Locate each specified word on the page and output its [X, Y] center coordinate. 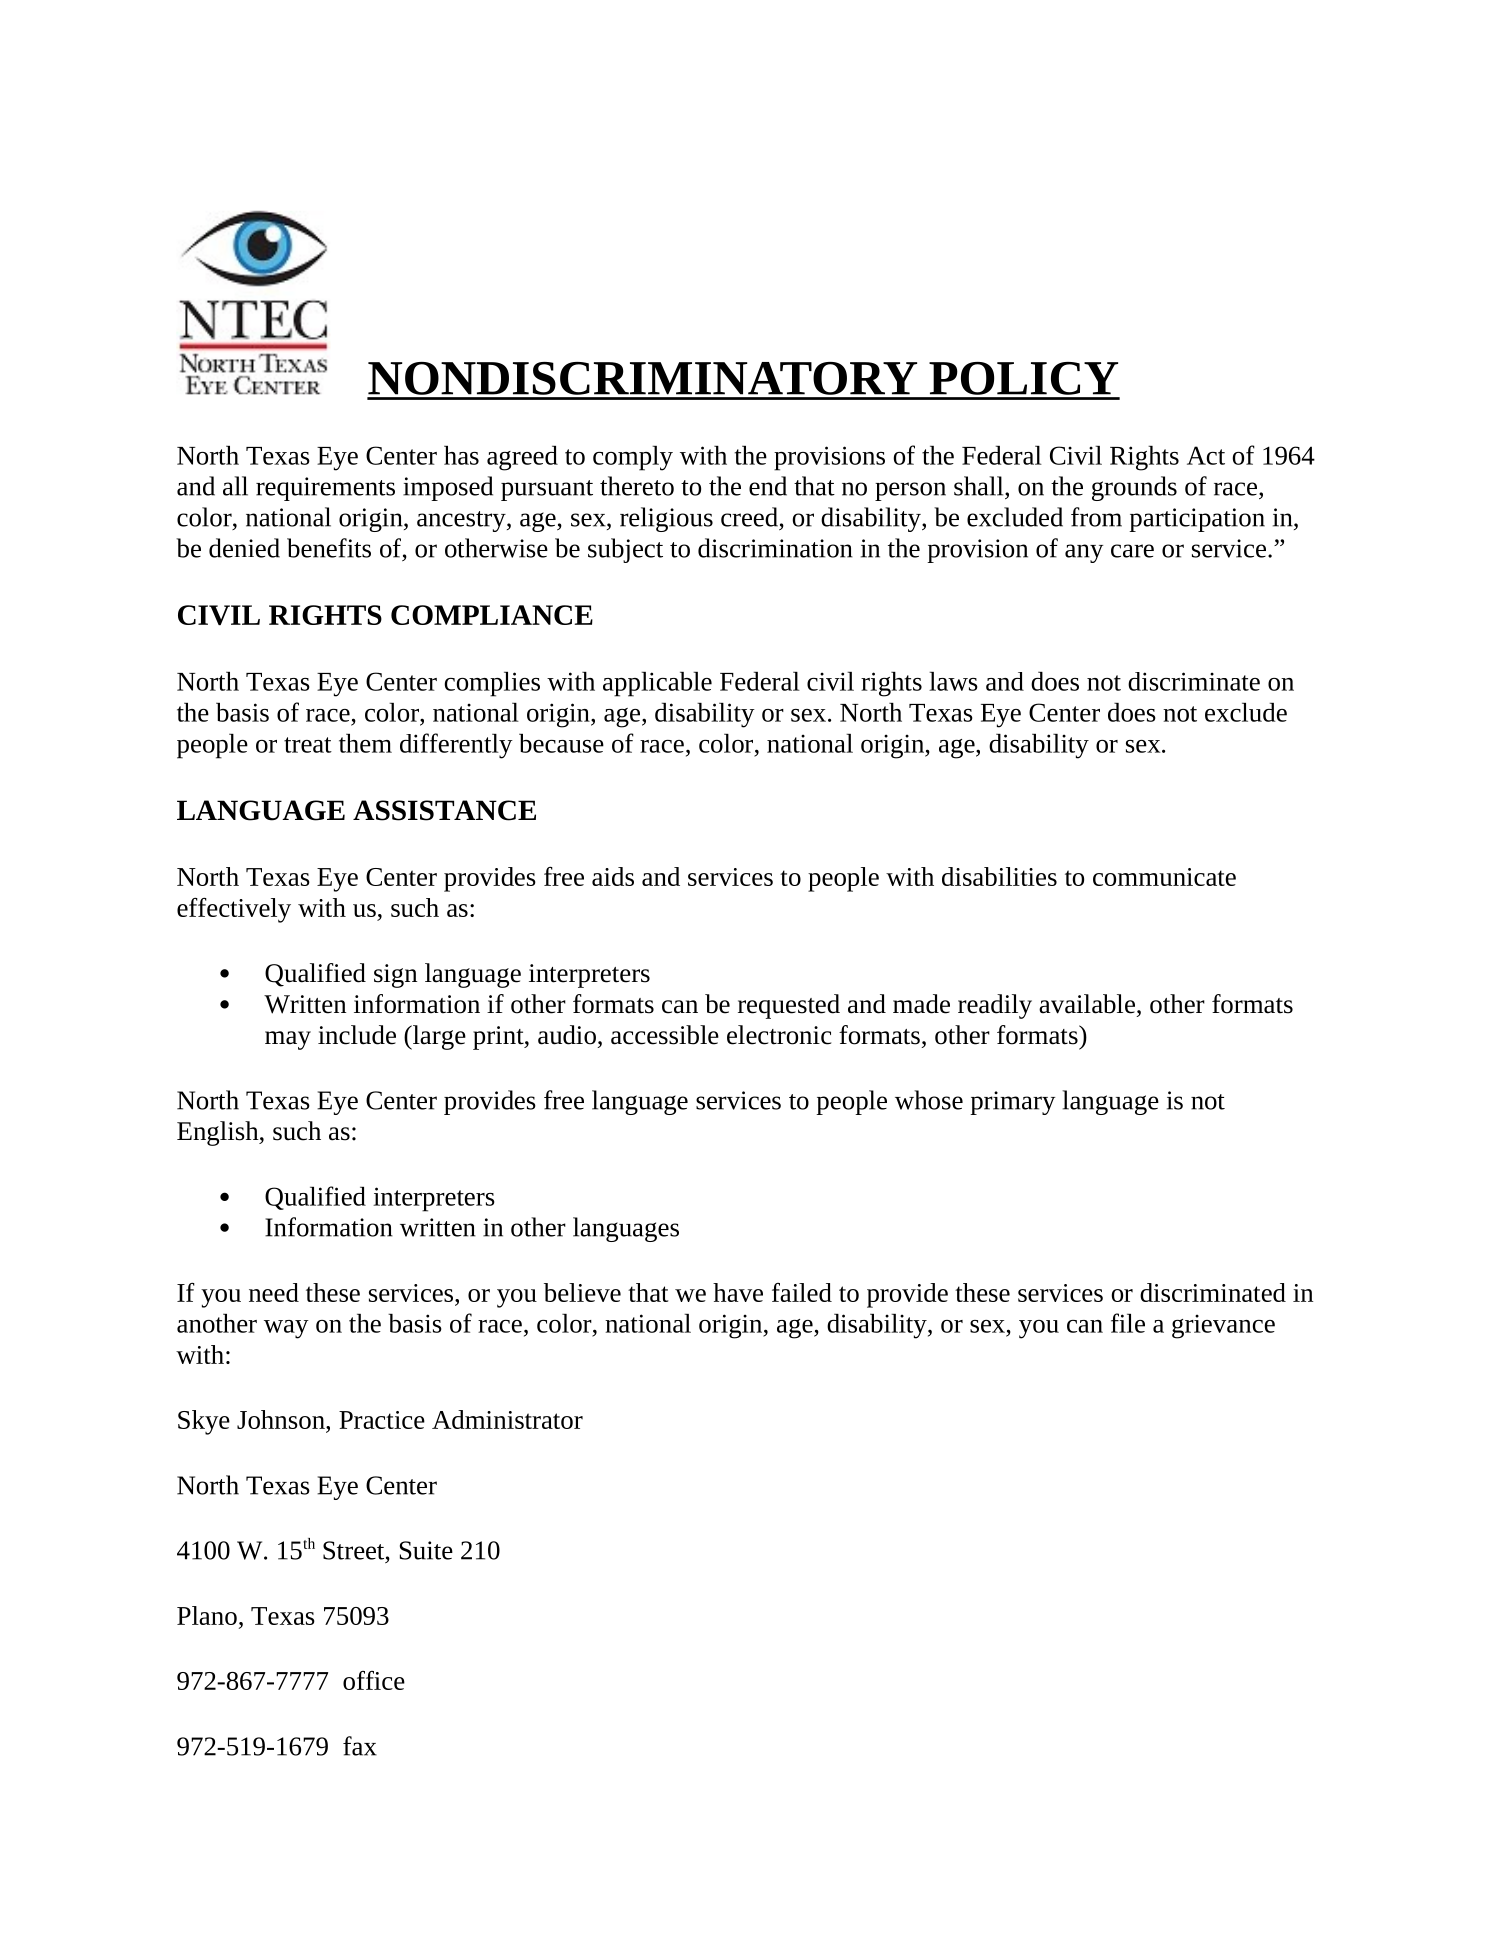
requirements [325, 489]
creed [749, 517]
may [288, 1040]
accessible [665, 1035]
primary [1012, 1103]
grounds [1134, 488]
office [374, 1680]
